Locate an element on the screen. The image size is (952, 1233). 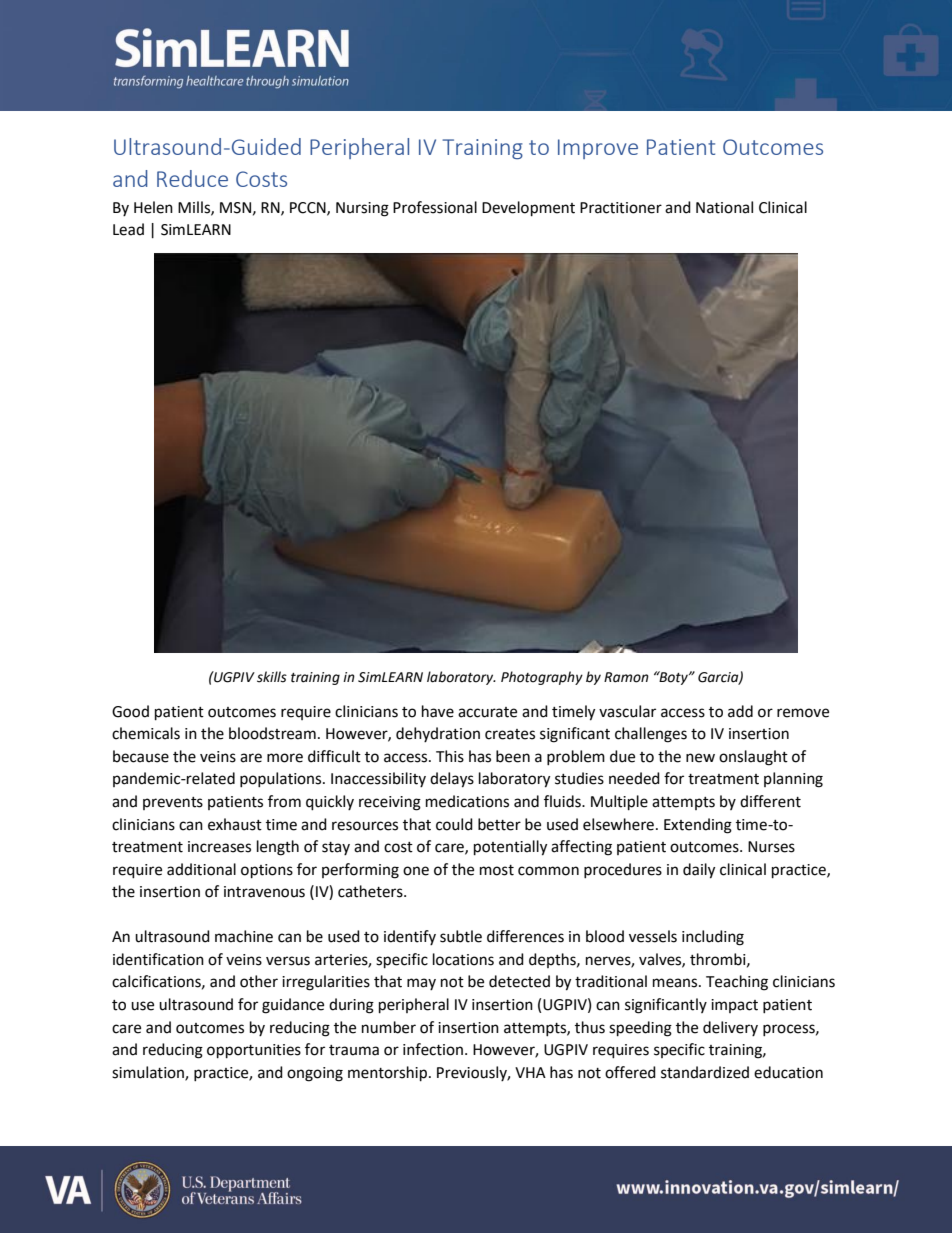
delivery is located at coordinates (730, 1028).
